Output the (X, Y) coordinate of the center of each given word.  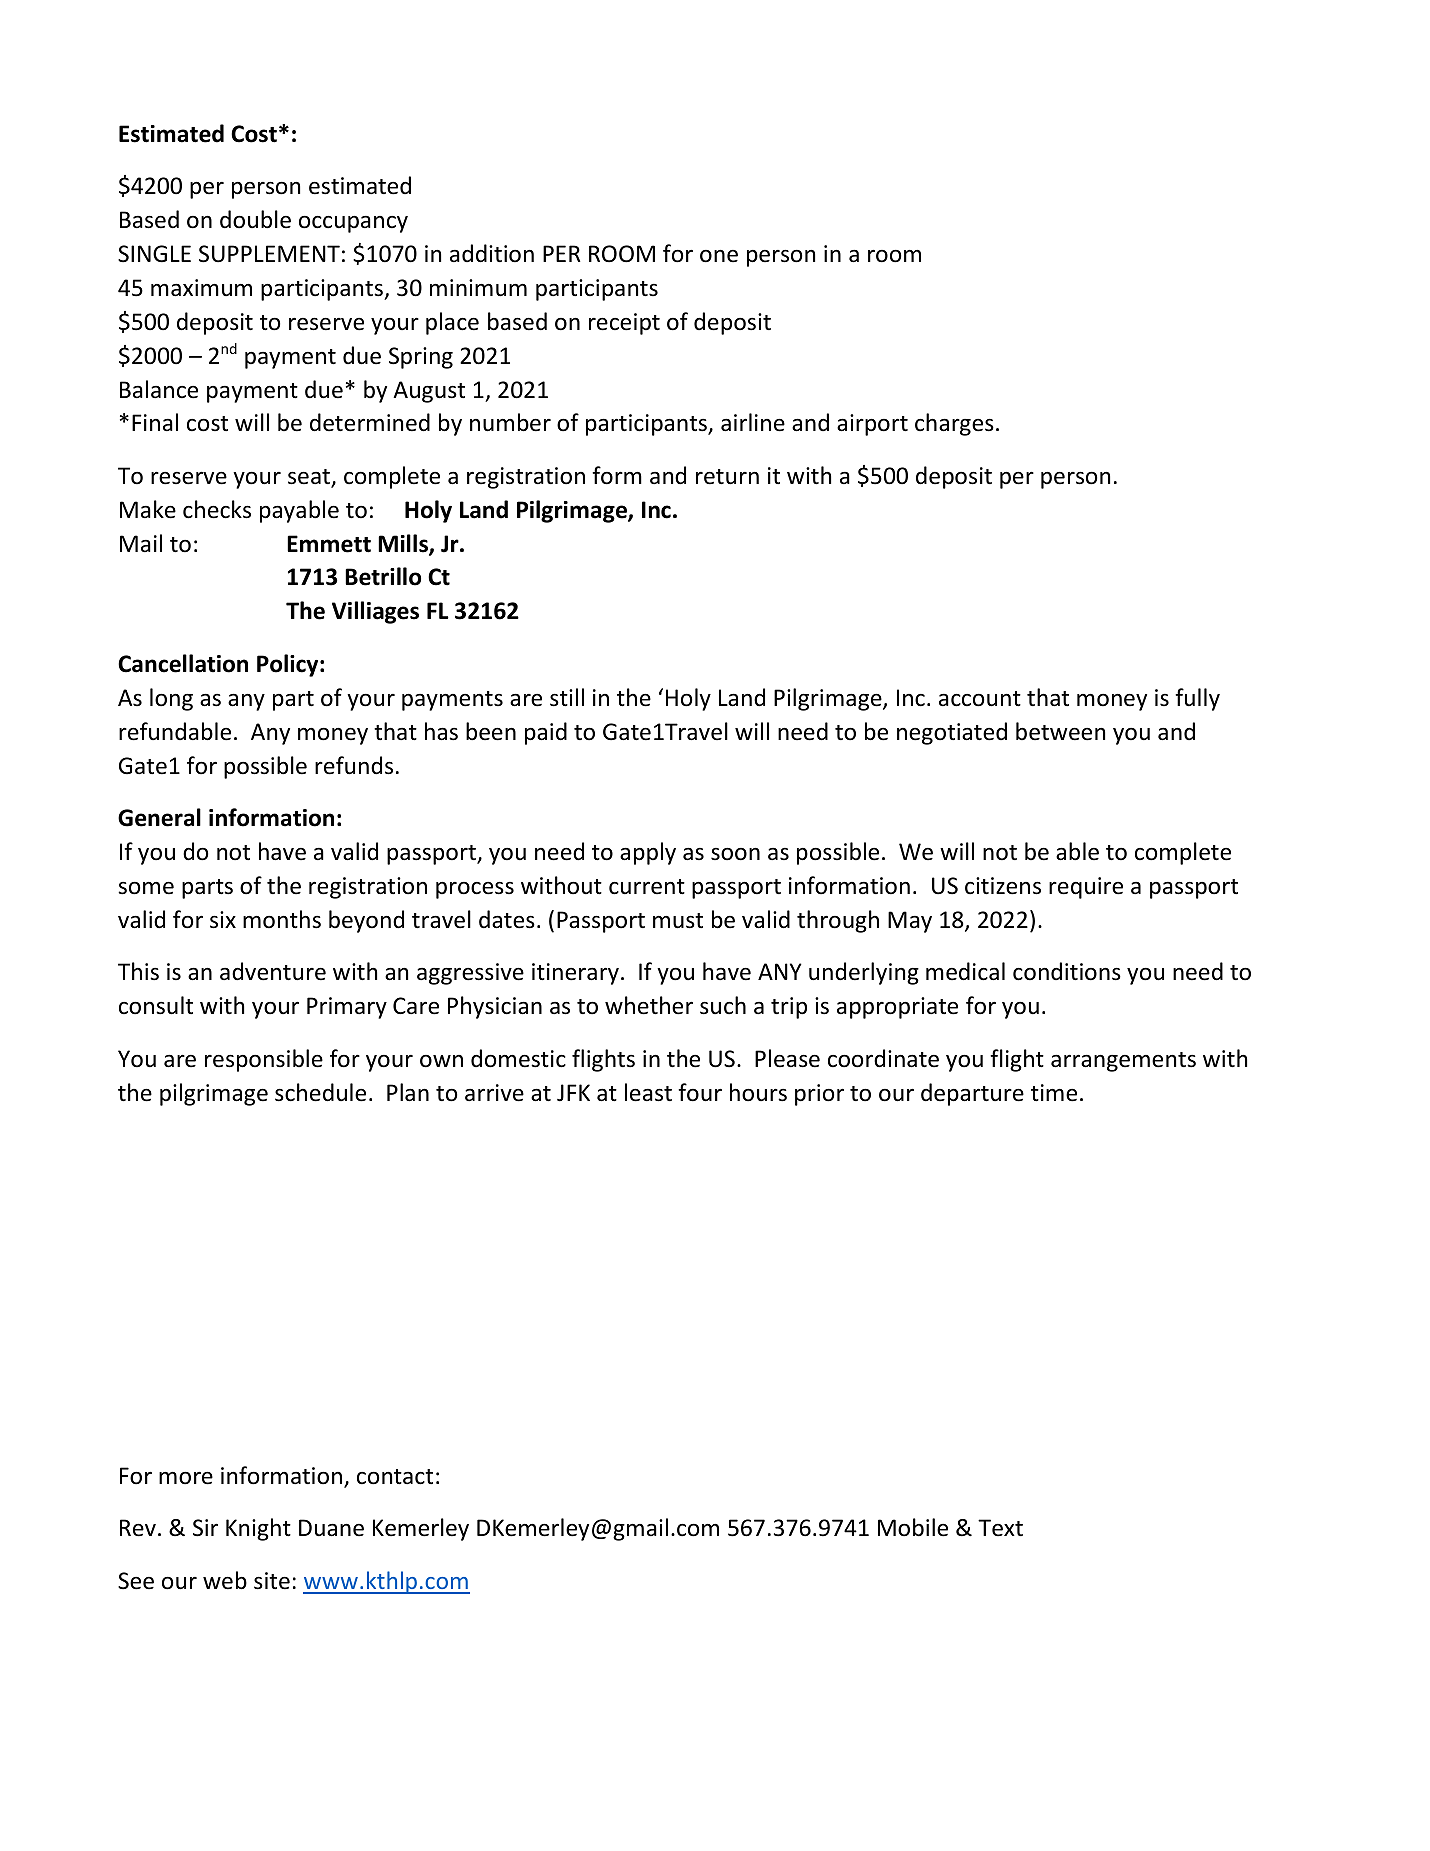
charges (954, 424)
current (647, 887)
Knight (258, 1529)
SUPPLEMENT (269, 254)
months (282, 919)
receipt (624, 324)
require (1086, 888)
